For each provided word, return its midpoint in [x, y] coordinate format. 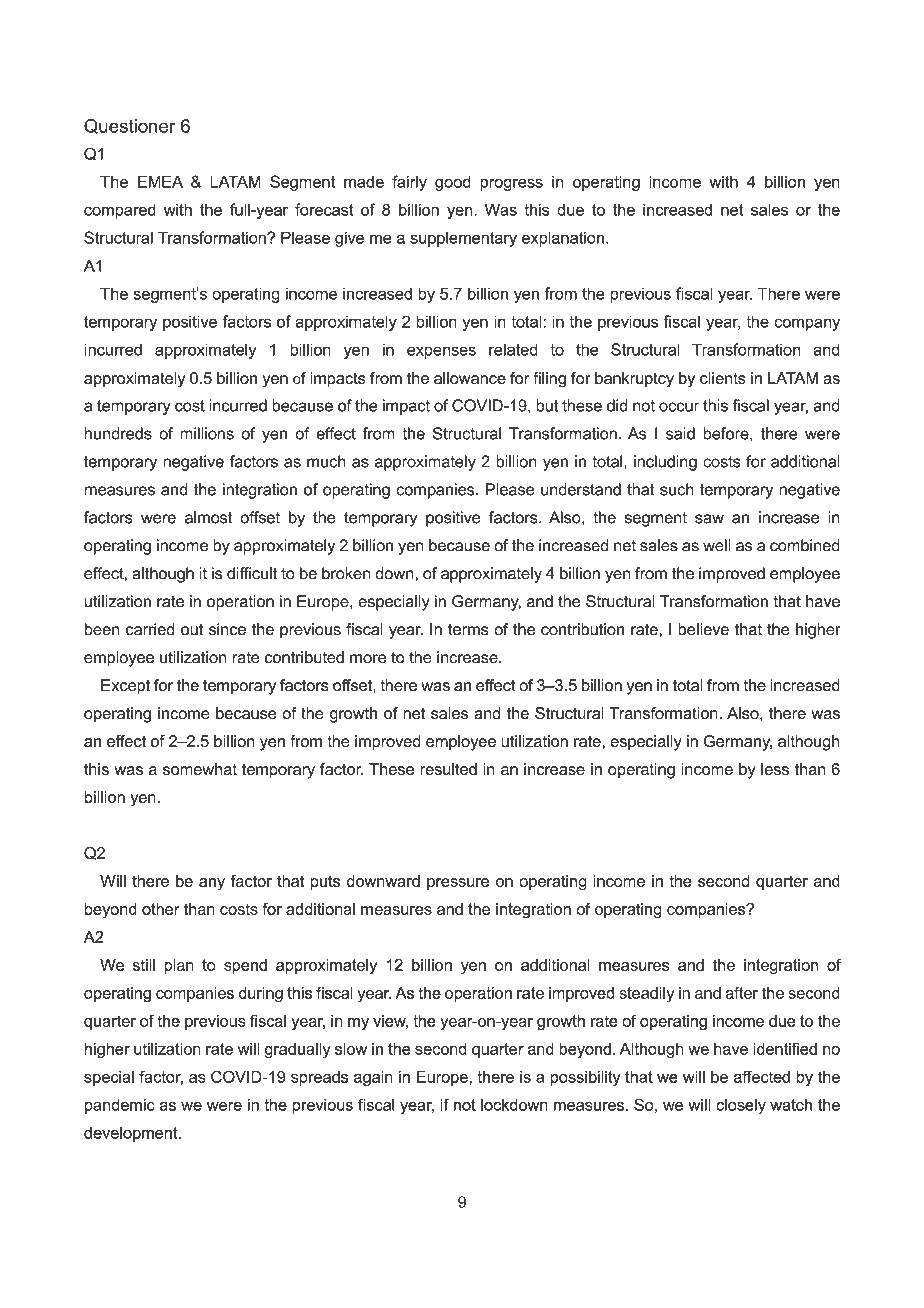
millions [207, 433]
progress [511, 184]
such [677, 489]
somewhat [200, 769]
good [453, 183]
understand [581, 489]
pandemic [120, 1106]
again [373, 1078]
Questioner [130, 126]
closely [741, 1106]
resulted [448, 769]
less [775, 769]
